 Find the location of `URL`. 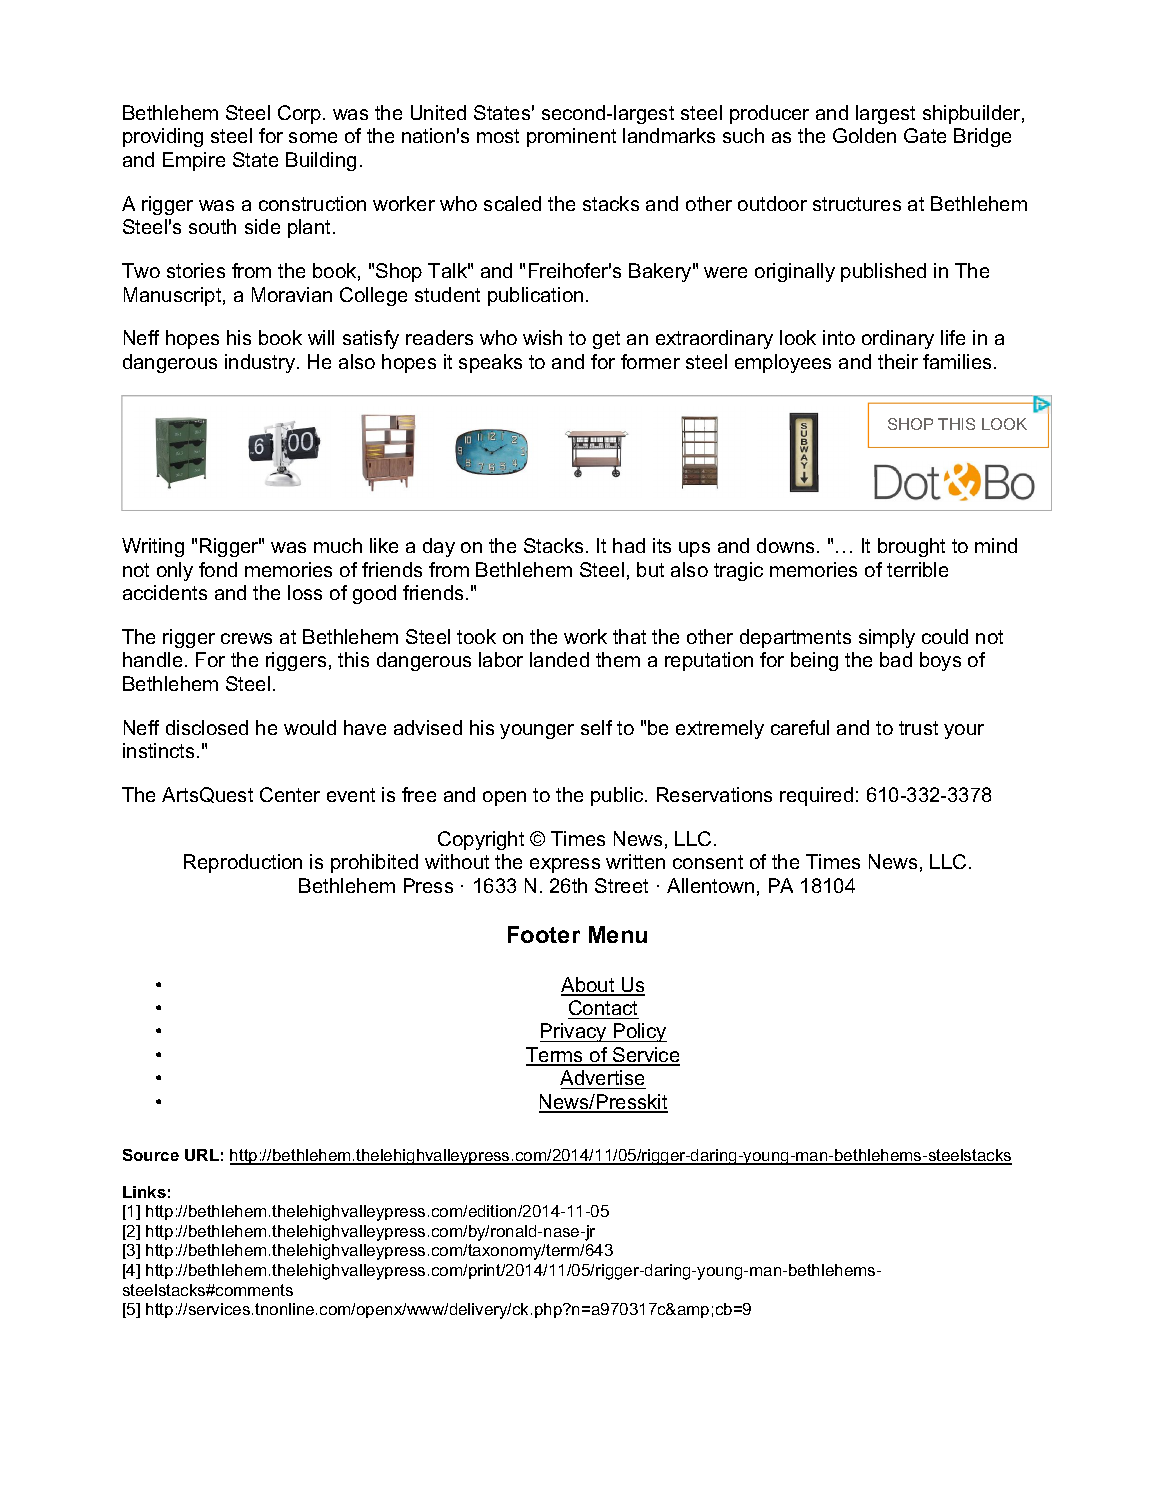

URL is located at coordinates (202, 1155).
